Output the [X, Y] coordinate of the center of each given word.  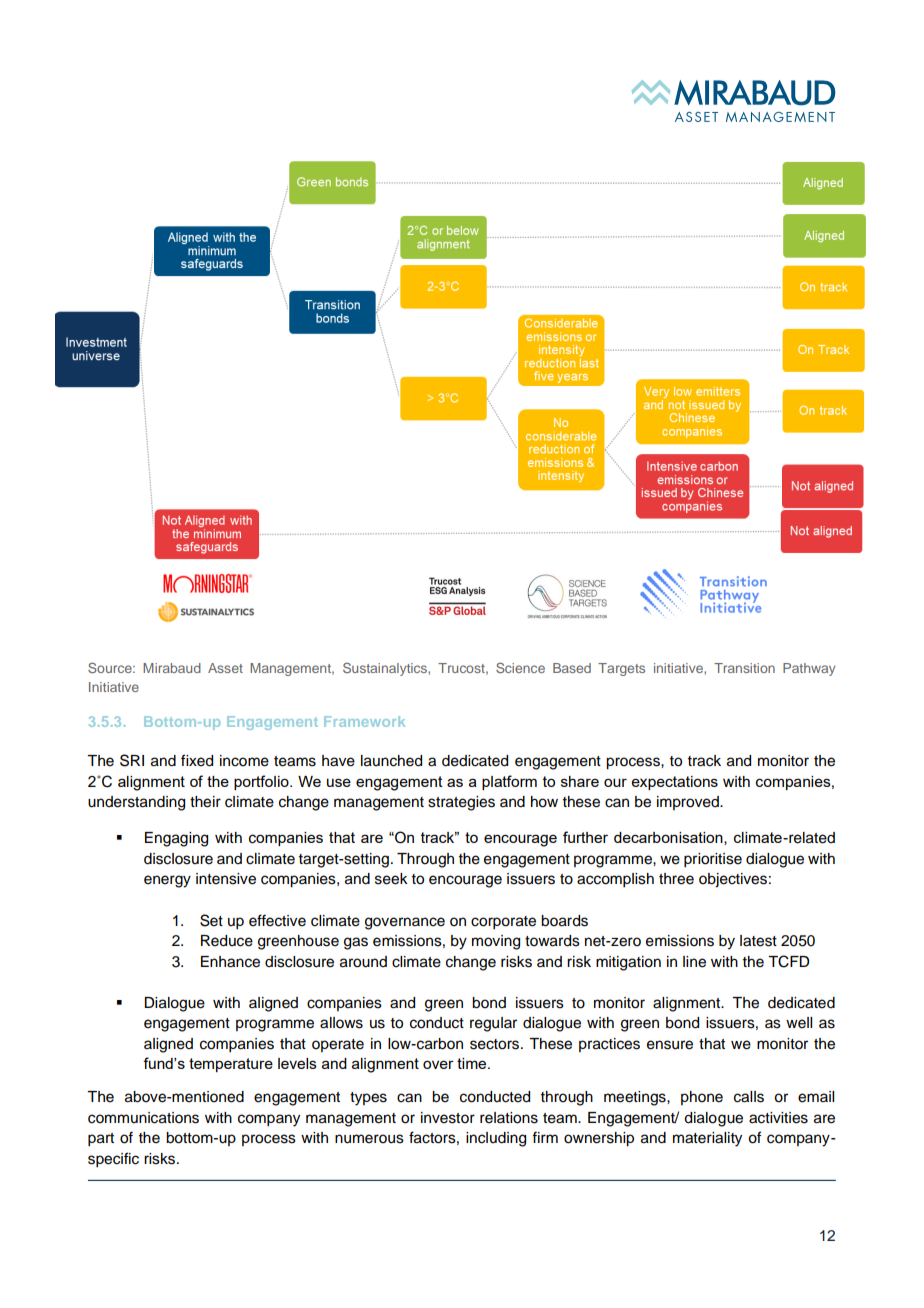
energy [167, 881]
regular [493, 1024]
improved [689, 803]
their [205, 802]
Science [520, 668]
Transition [744, 668]
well [799, 1023]
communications [143, 1118]
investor [448, 1118]
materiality [707, 1139]
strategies [461, 803]
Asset [225, 668]
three [676, 879]
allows [341, 1023]
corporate [503, 923]
